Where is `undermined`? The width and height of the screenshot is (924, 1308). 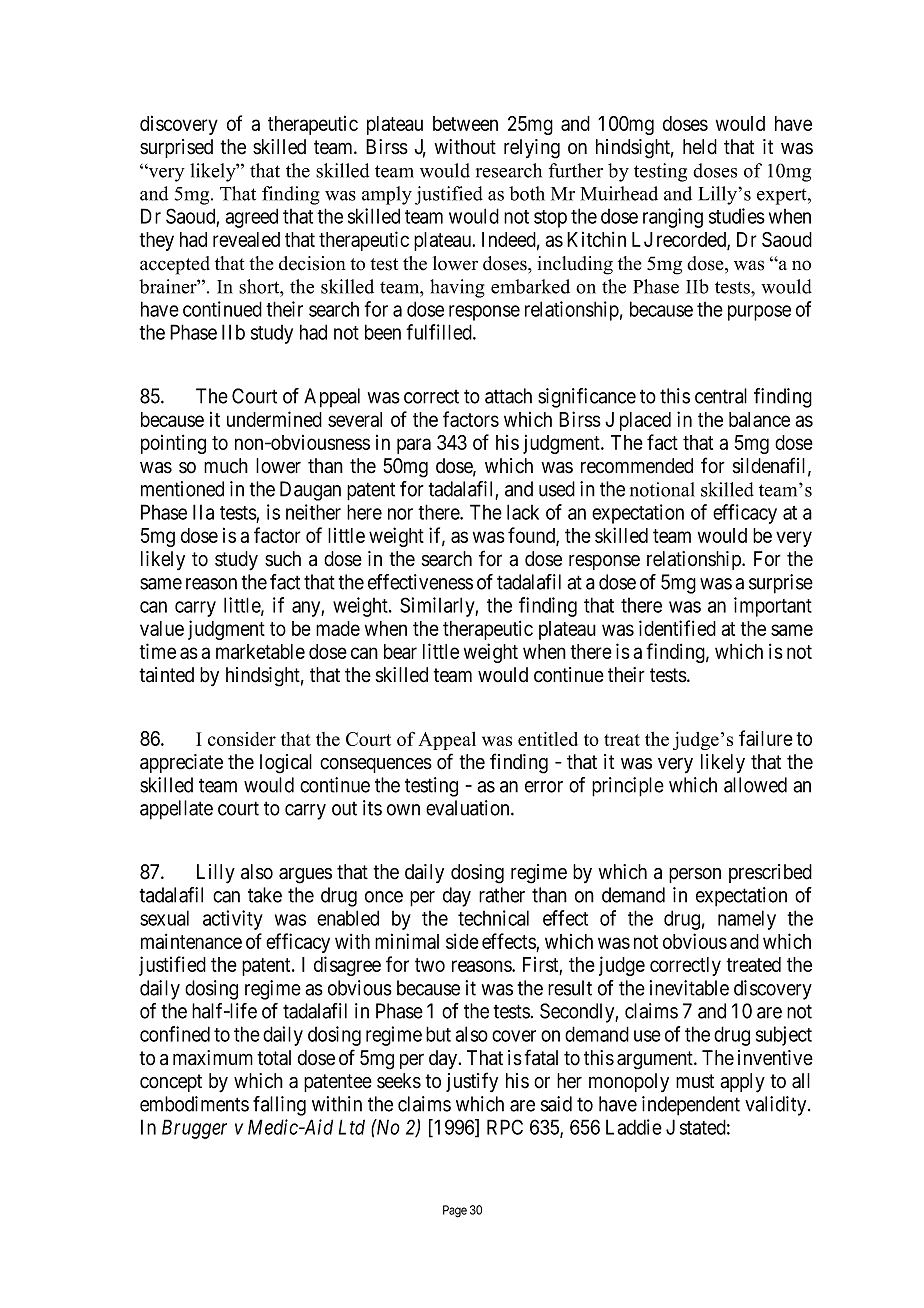
undermined is located at coordinates (274, 419).
